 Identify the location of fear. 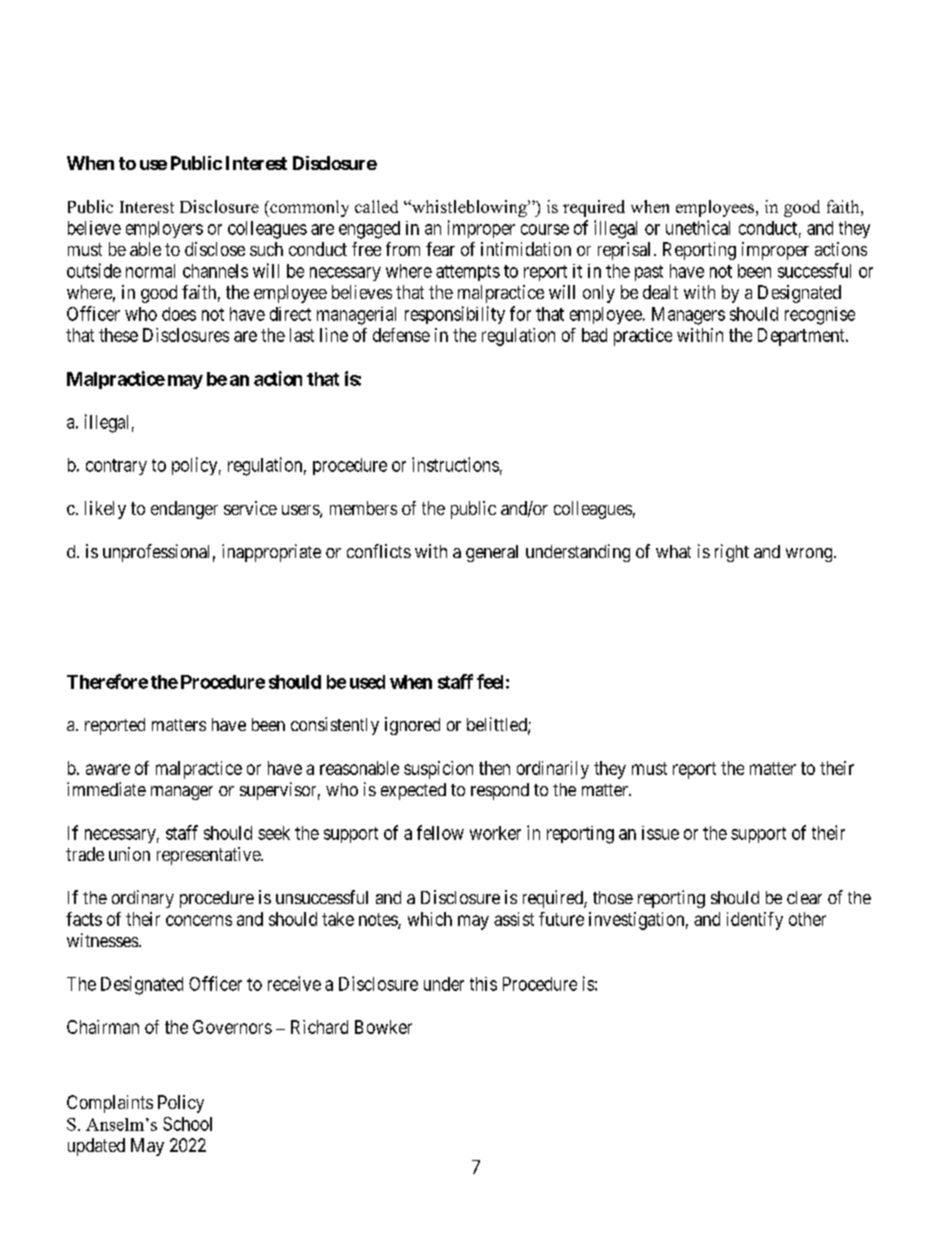
(440, 249).
